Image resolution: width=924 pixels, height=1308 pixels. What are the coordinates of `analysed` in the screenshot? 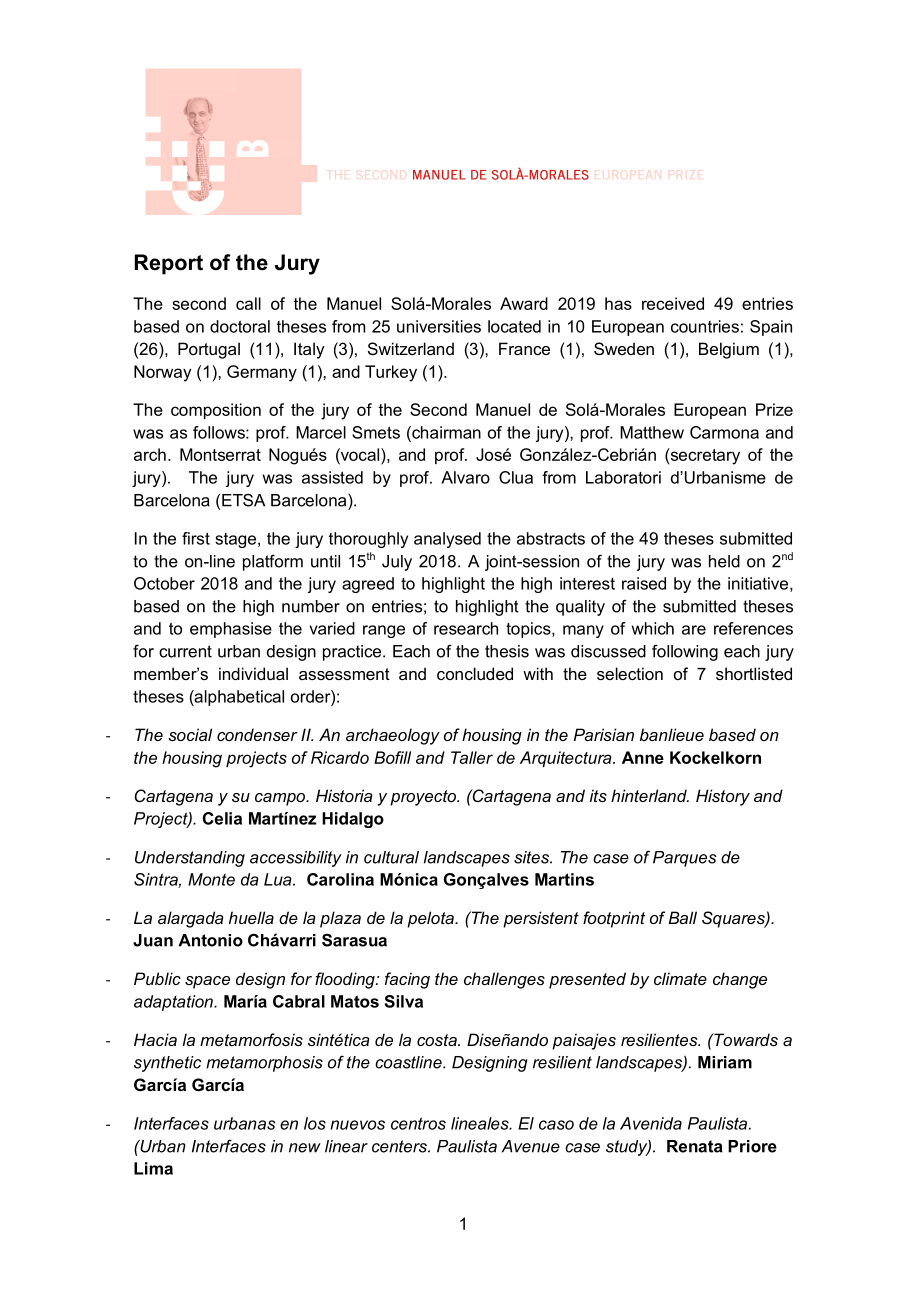 It's located at (447, 540).
